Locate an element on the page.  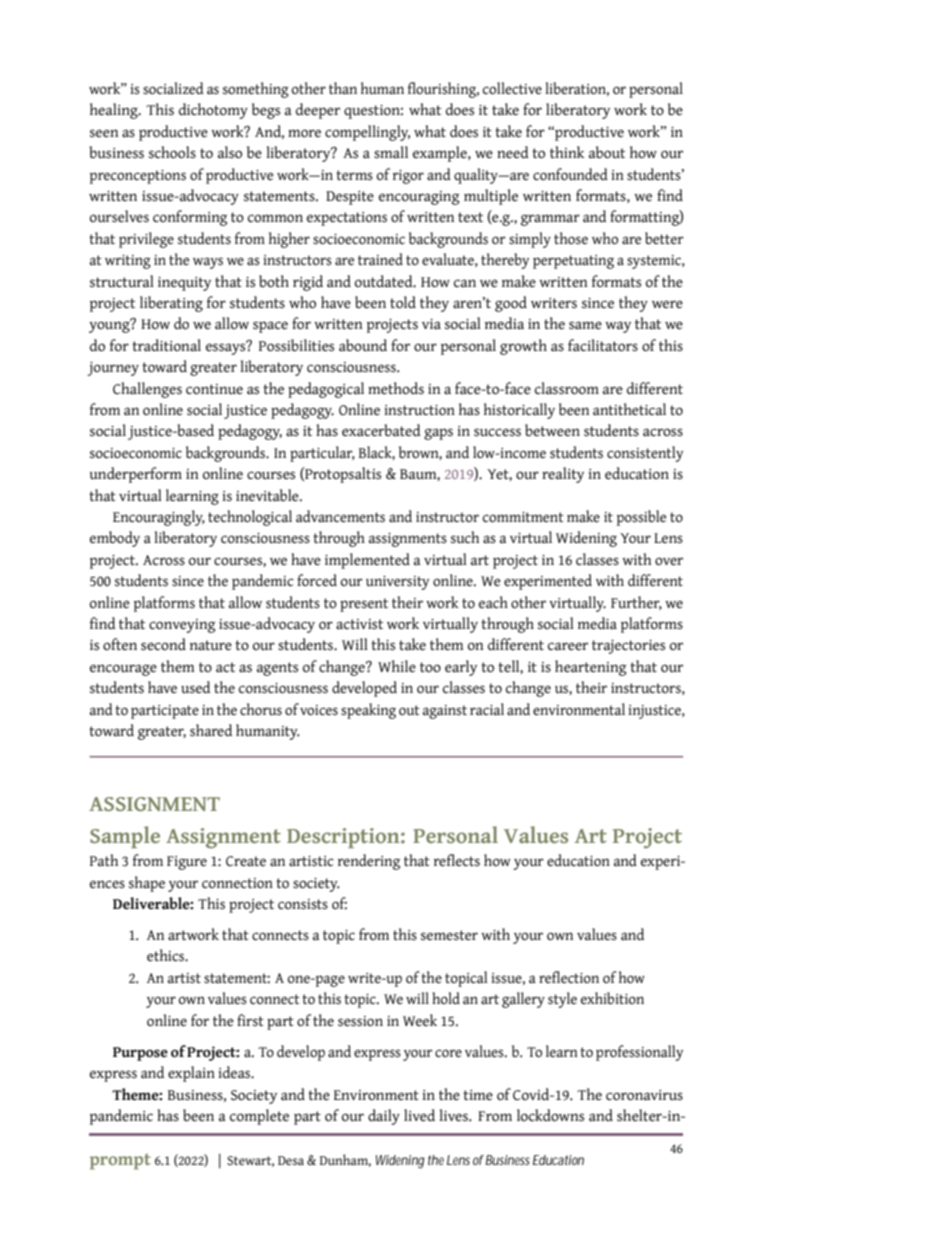
Figure is located at coordinates (187, 863).
